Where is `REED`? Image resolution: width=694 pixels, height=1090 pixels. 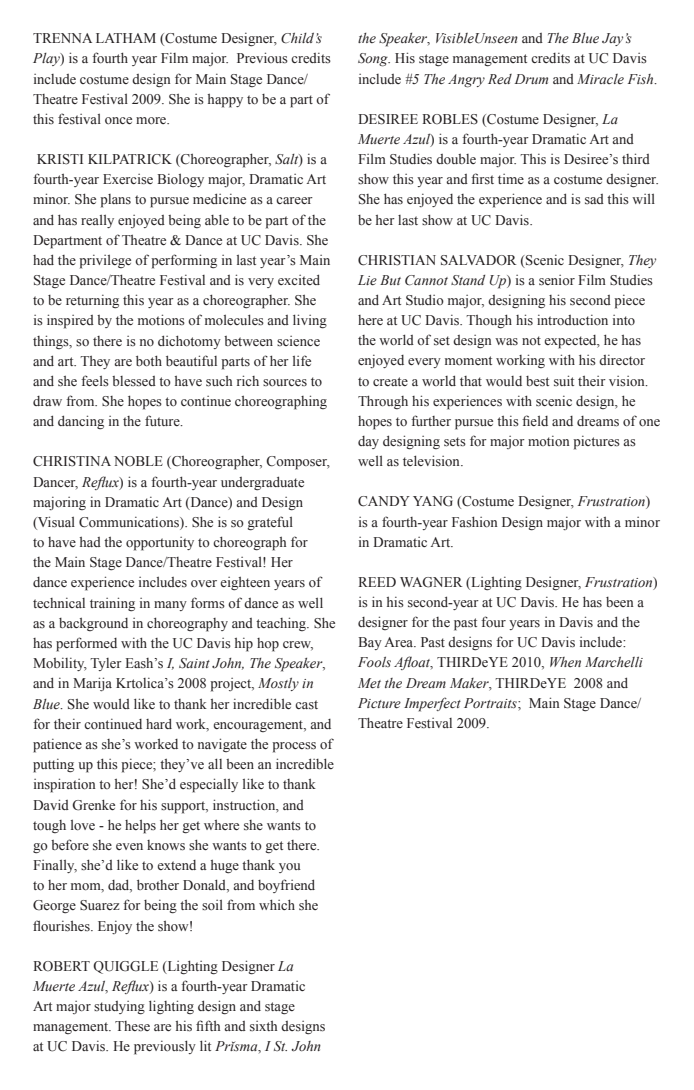 REED is located at coordinates (377, 582).
